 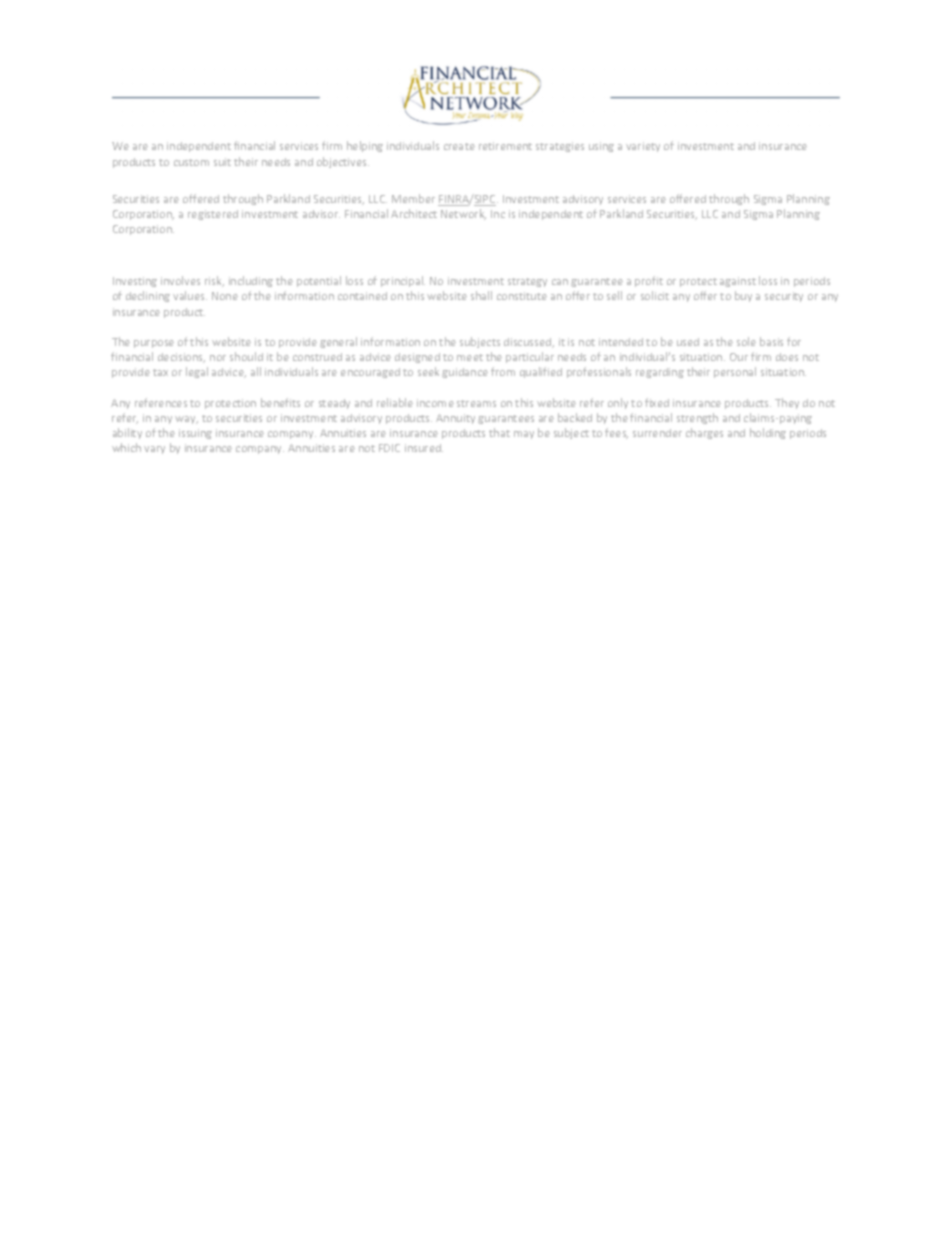 What do you see at coordinates (743, 296) in the screenshot?
I see `buy` at bounding box center [743, 296].
